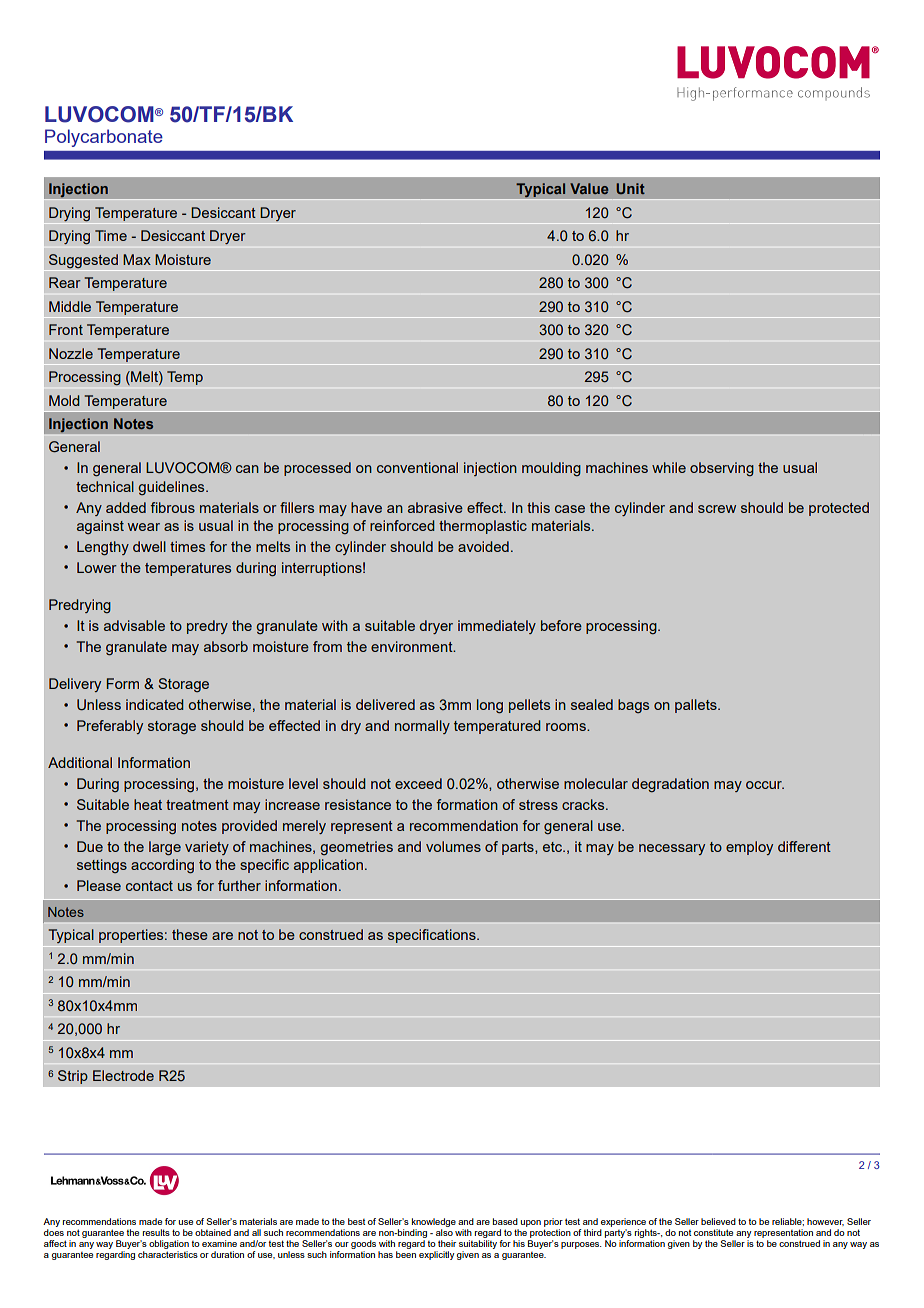  What do you see at coordinates (490, 706) in the image?
I see `long` at bounding box center [490, 706].
